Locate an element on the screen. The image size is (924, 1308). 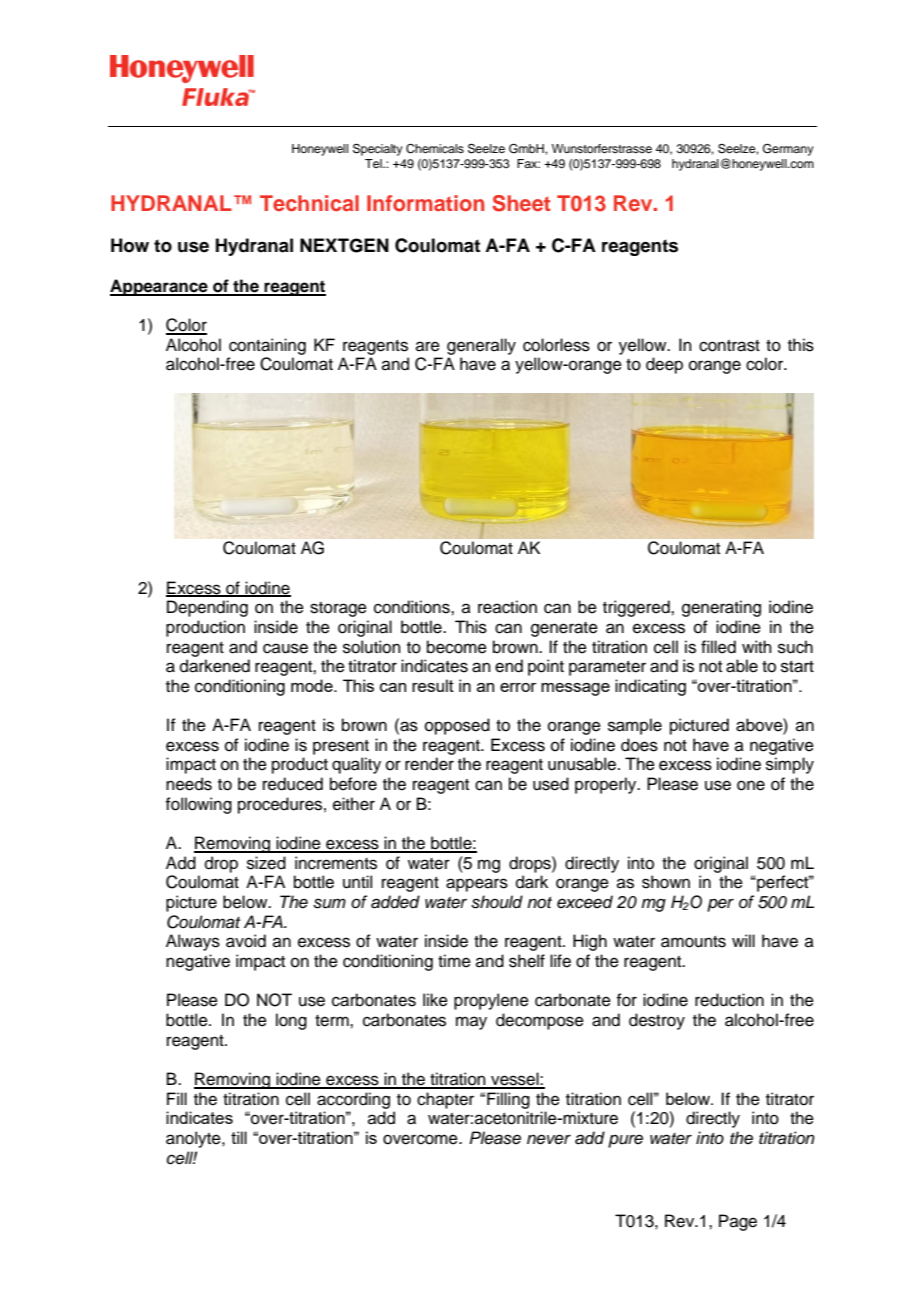
Technical is located at coordinates (309, 203).
